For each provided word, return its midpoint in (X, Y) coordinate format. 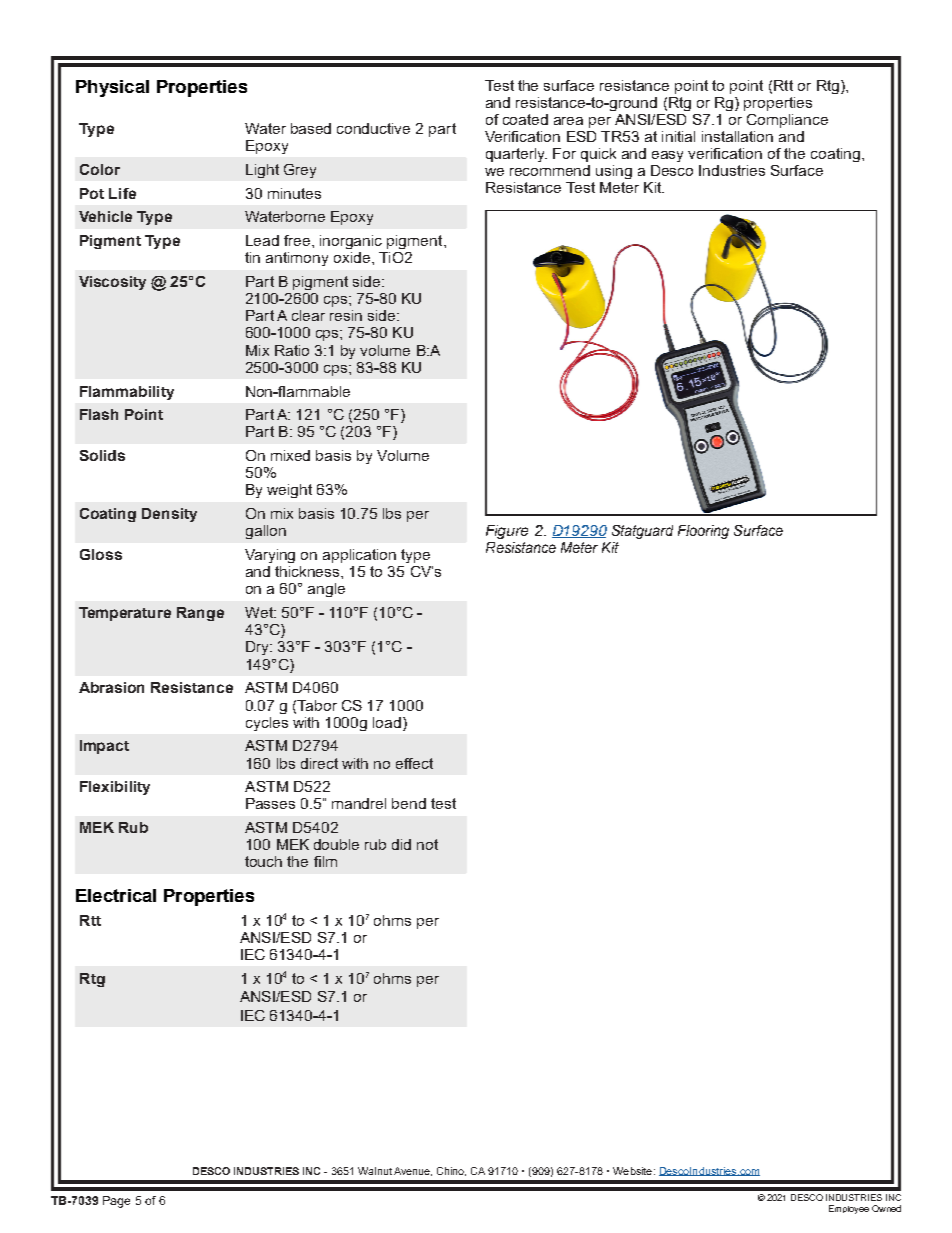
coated (525, 119)
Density (169, 515)
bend (409, 803)
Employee (849, 1209)
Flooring (703, 532)
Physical (112, 88)
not (427, 844)
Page (116, 1202)
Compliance (787, 121)
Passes (270, 803)
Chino (451, 1171)
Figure (507, 532)
